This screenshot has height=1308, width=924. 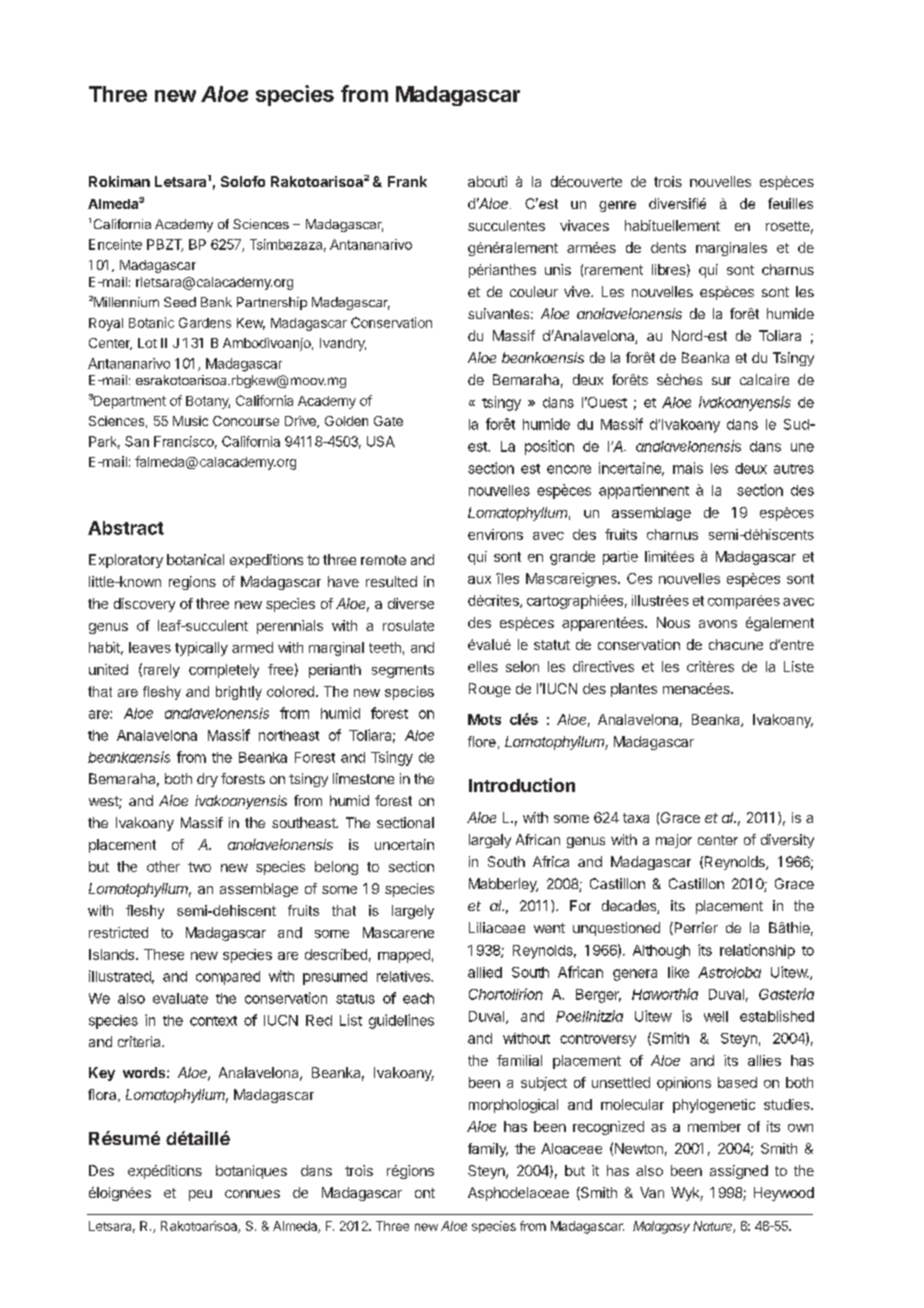 I want to click on Frank, so click(x=407, y=181).
